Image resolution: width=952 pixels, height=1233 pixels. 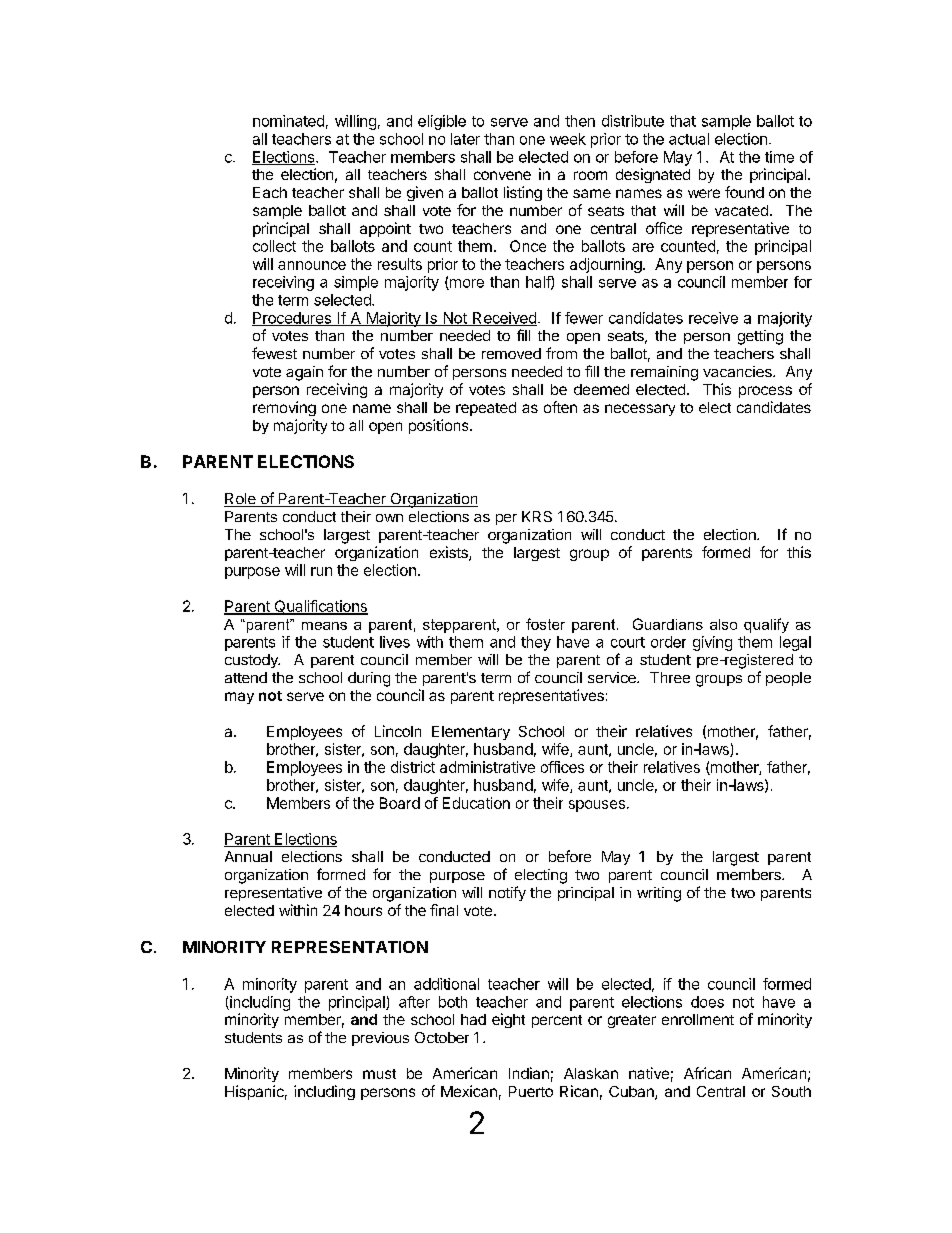 I want to click on people, so click(x=788, y=679).
